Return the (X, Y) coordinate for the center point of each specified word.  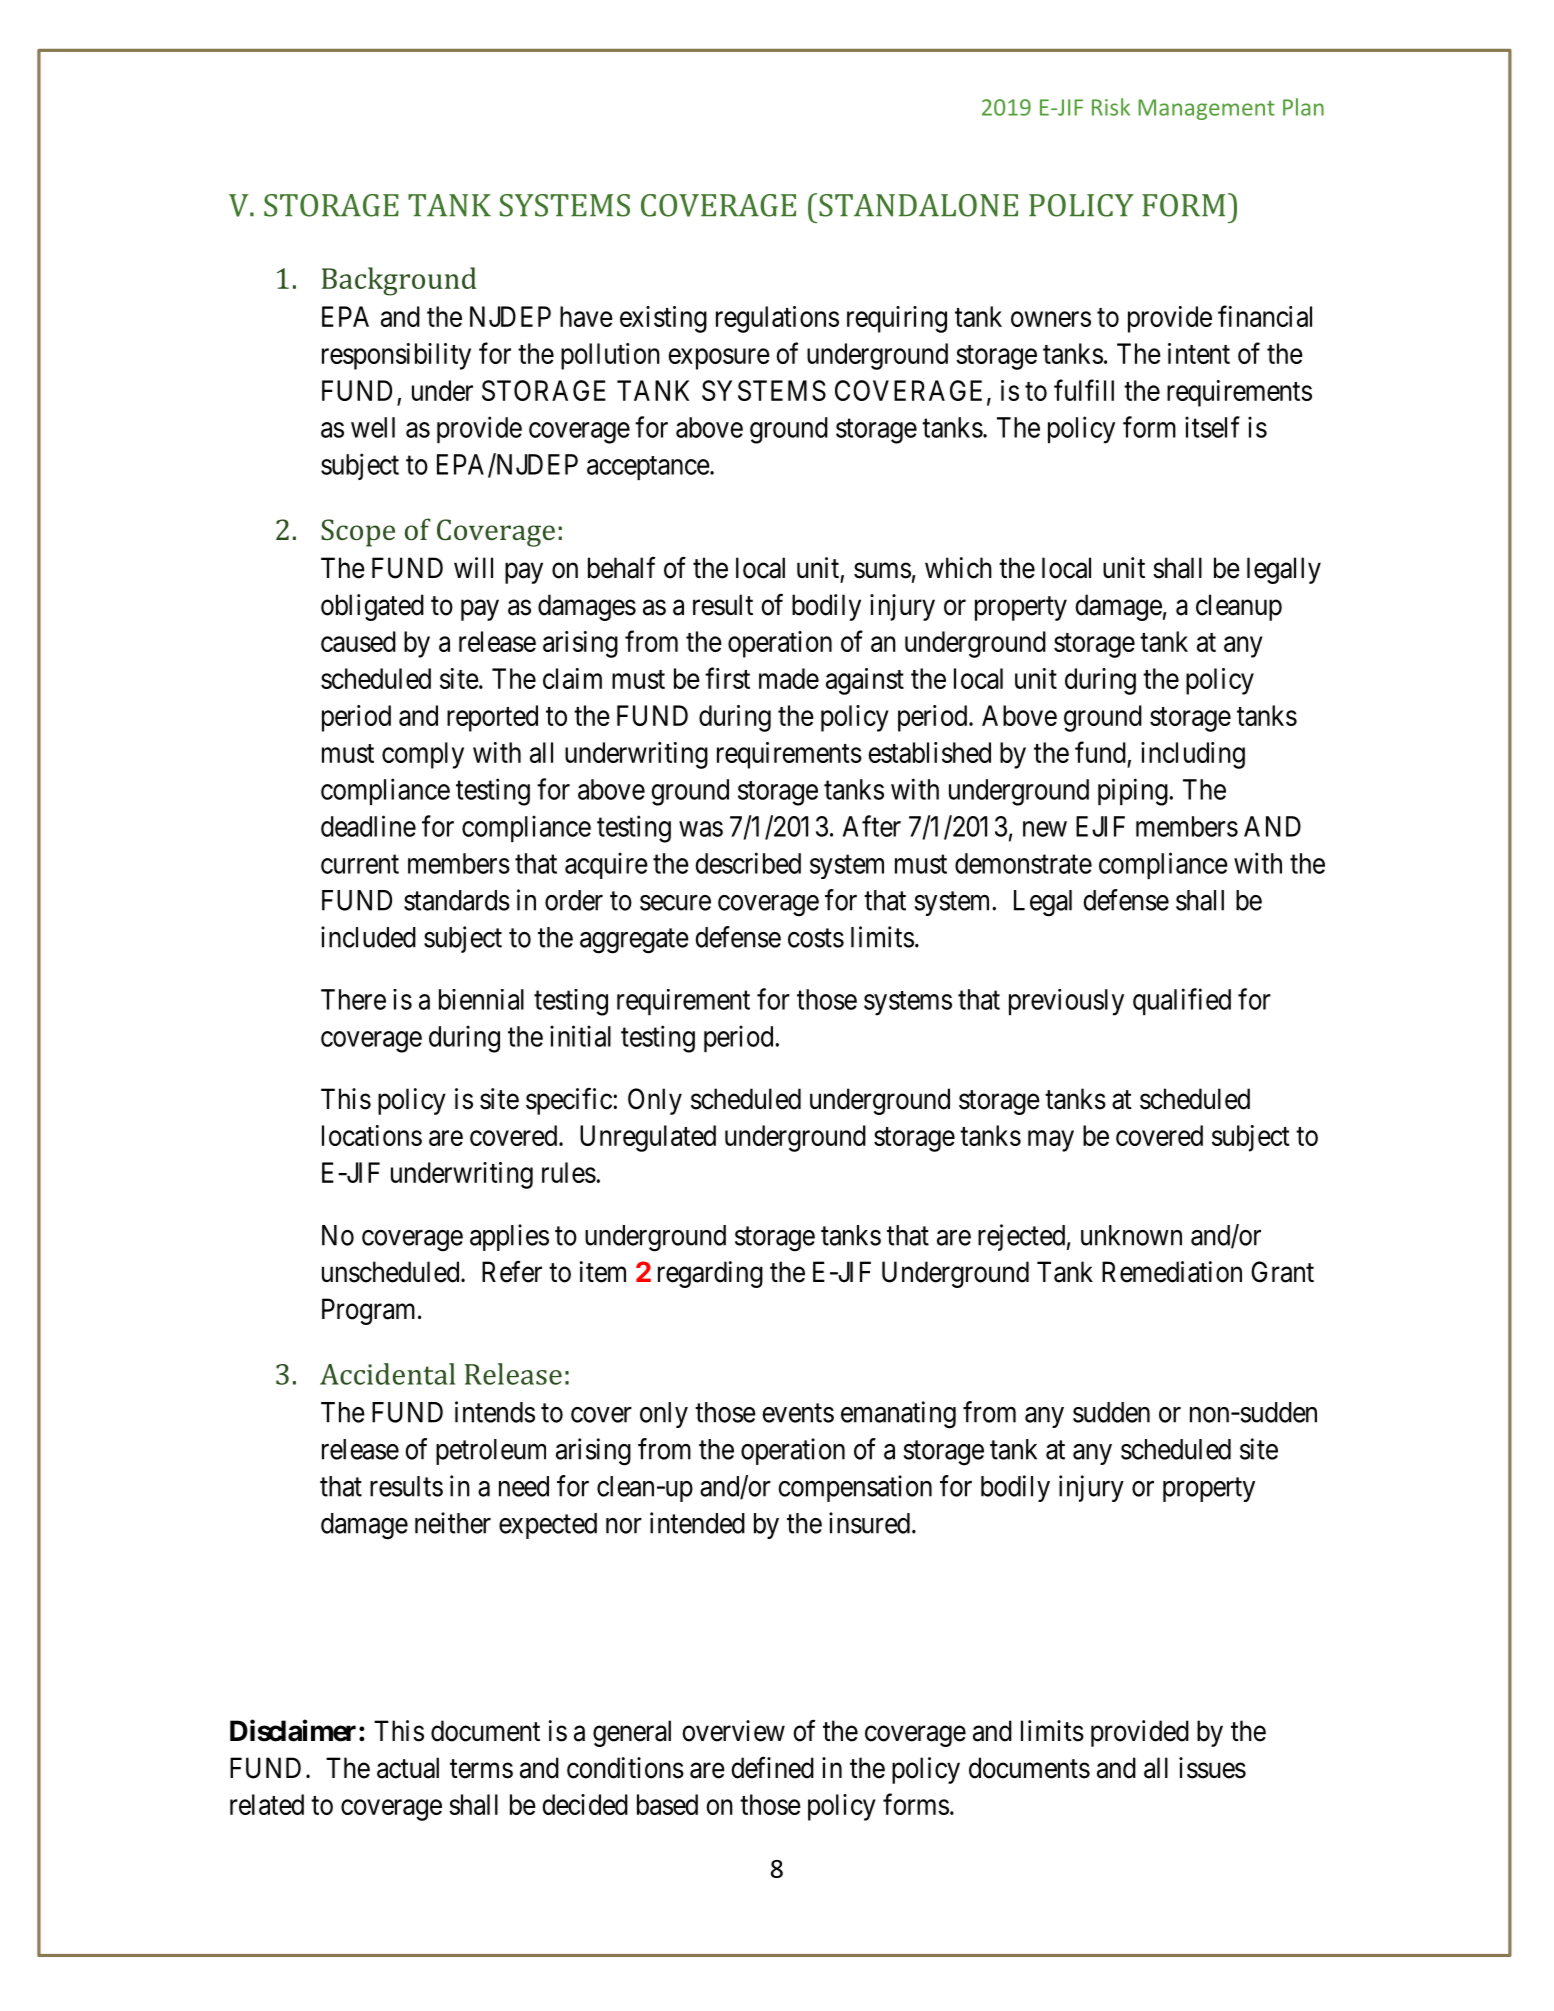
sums (882, 571)
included (368, 937)
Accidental (387, 1374)
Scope (358, 533)
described (748, 863)
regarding (710, 1274)
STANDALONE (918, 205)
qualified (1182, 1001)
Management (1206, 109)
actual (408, 1768)
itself (1212, 427)
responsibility (396, 356)
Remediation (1172, 1272)
